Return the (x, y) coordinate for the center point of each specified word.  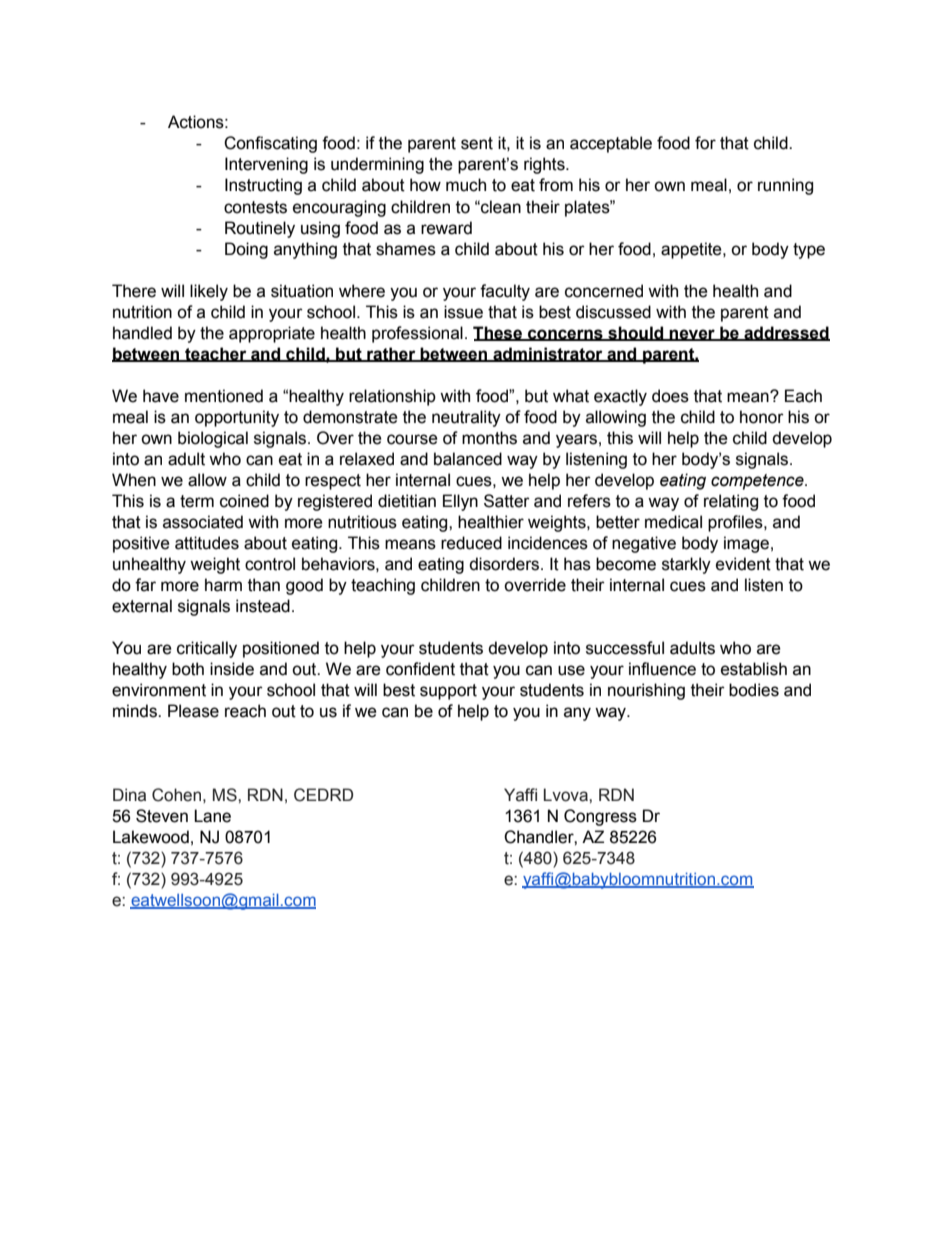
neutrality (466, 418)
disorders (505, 564)
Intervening (266, 165)
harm (223, 585)
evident (743, 564)
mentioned (224, 396)
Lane (212, 816)
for (705, 143)
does (670, 396)
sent (477, 143)
